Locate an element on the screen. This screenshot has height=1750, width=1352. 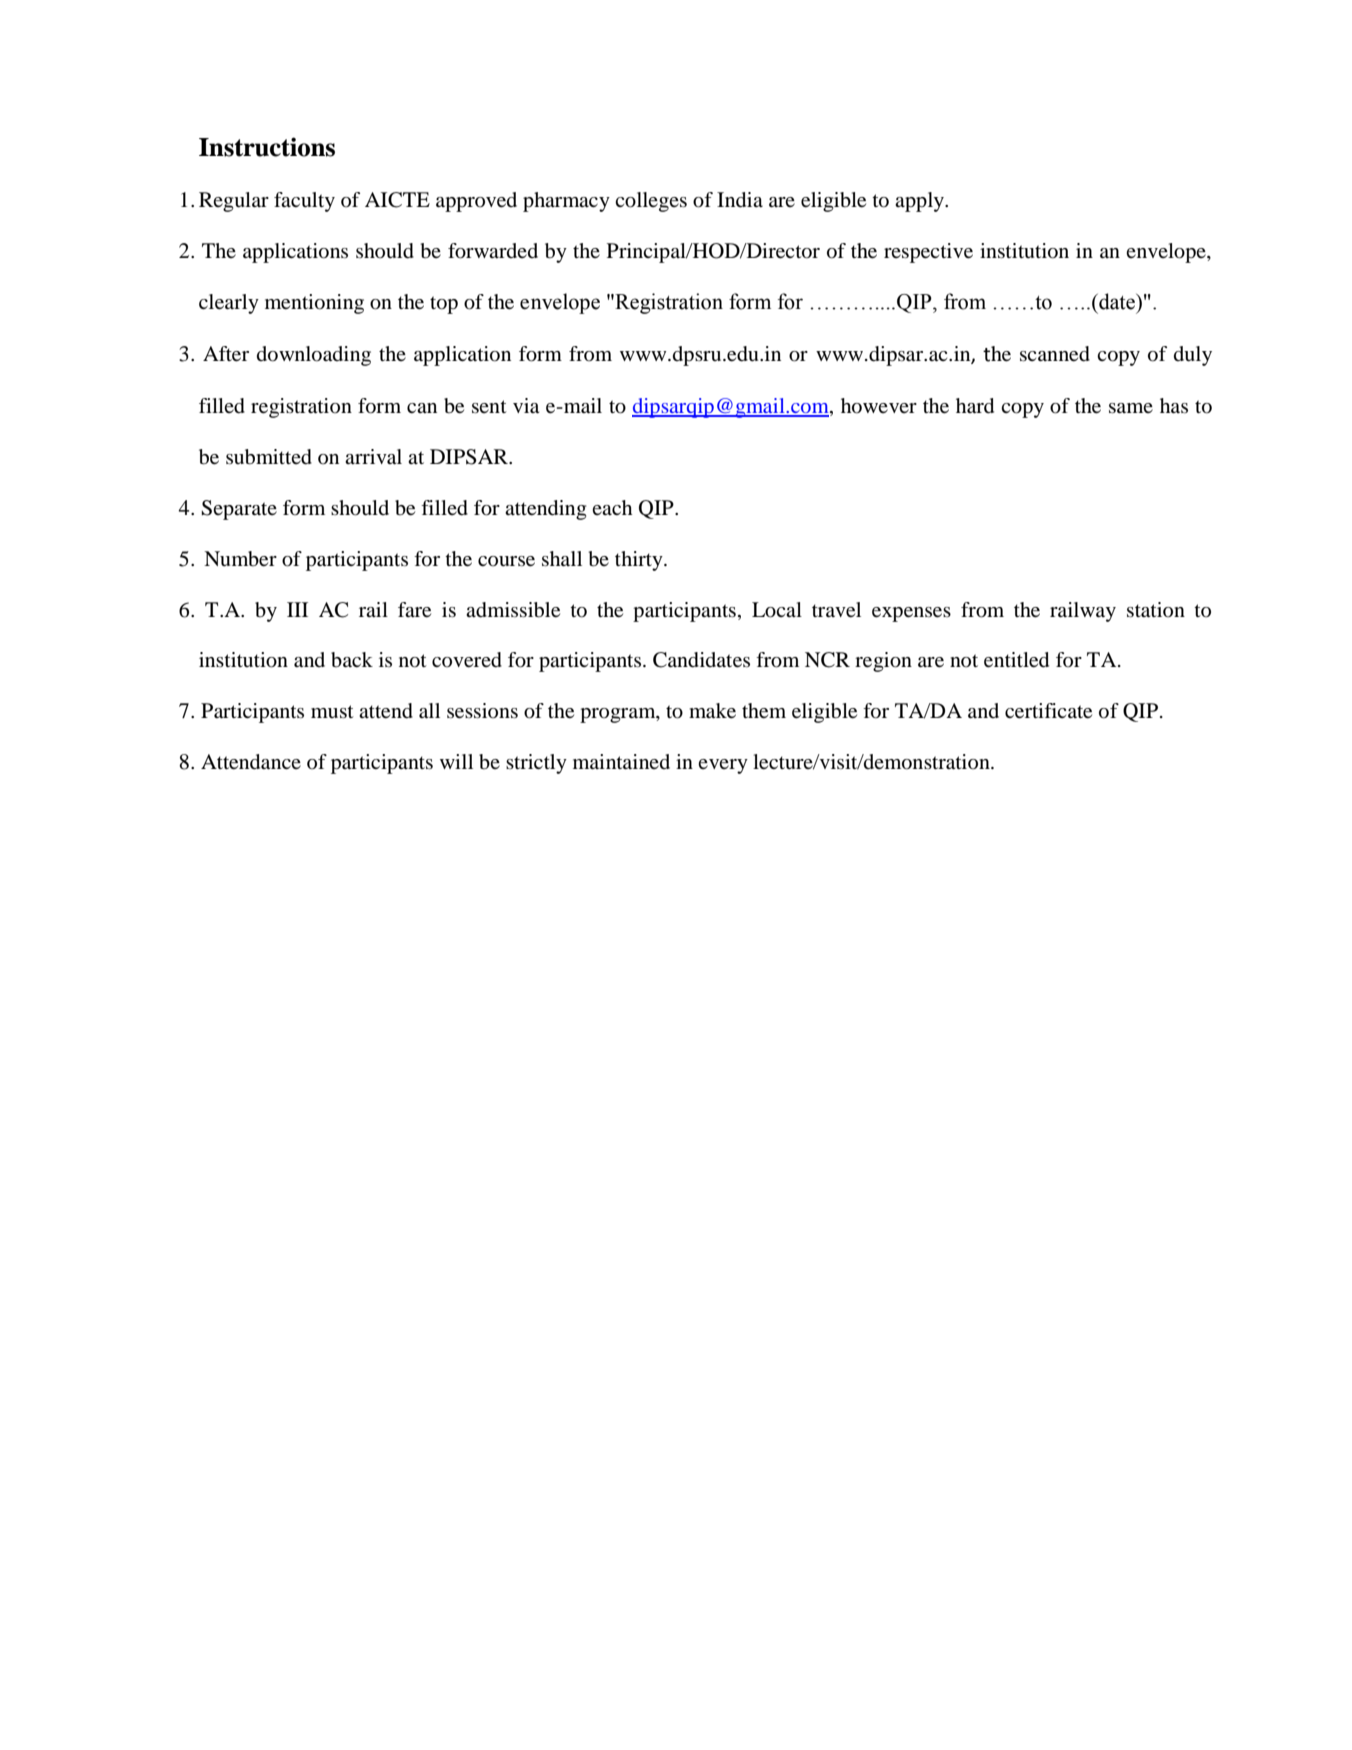
must is located at coordinates (332, 711).
